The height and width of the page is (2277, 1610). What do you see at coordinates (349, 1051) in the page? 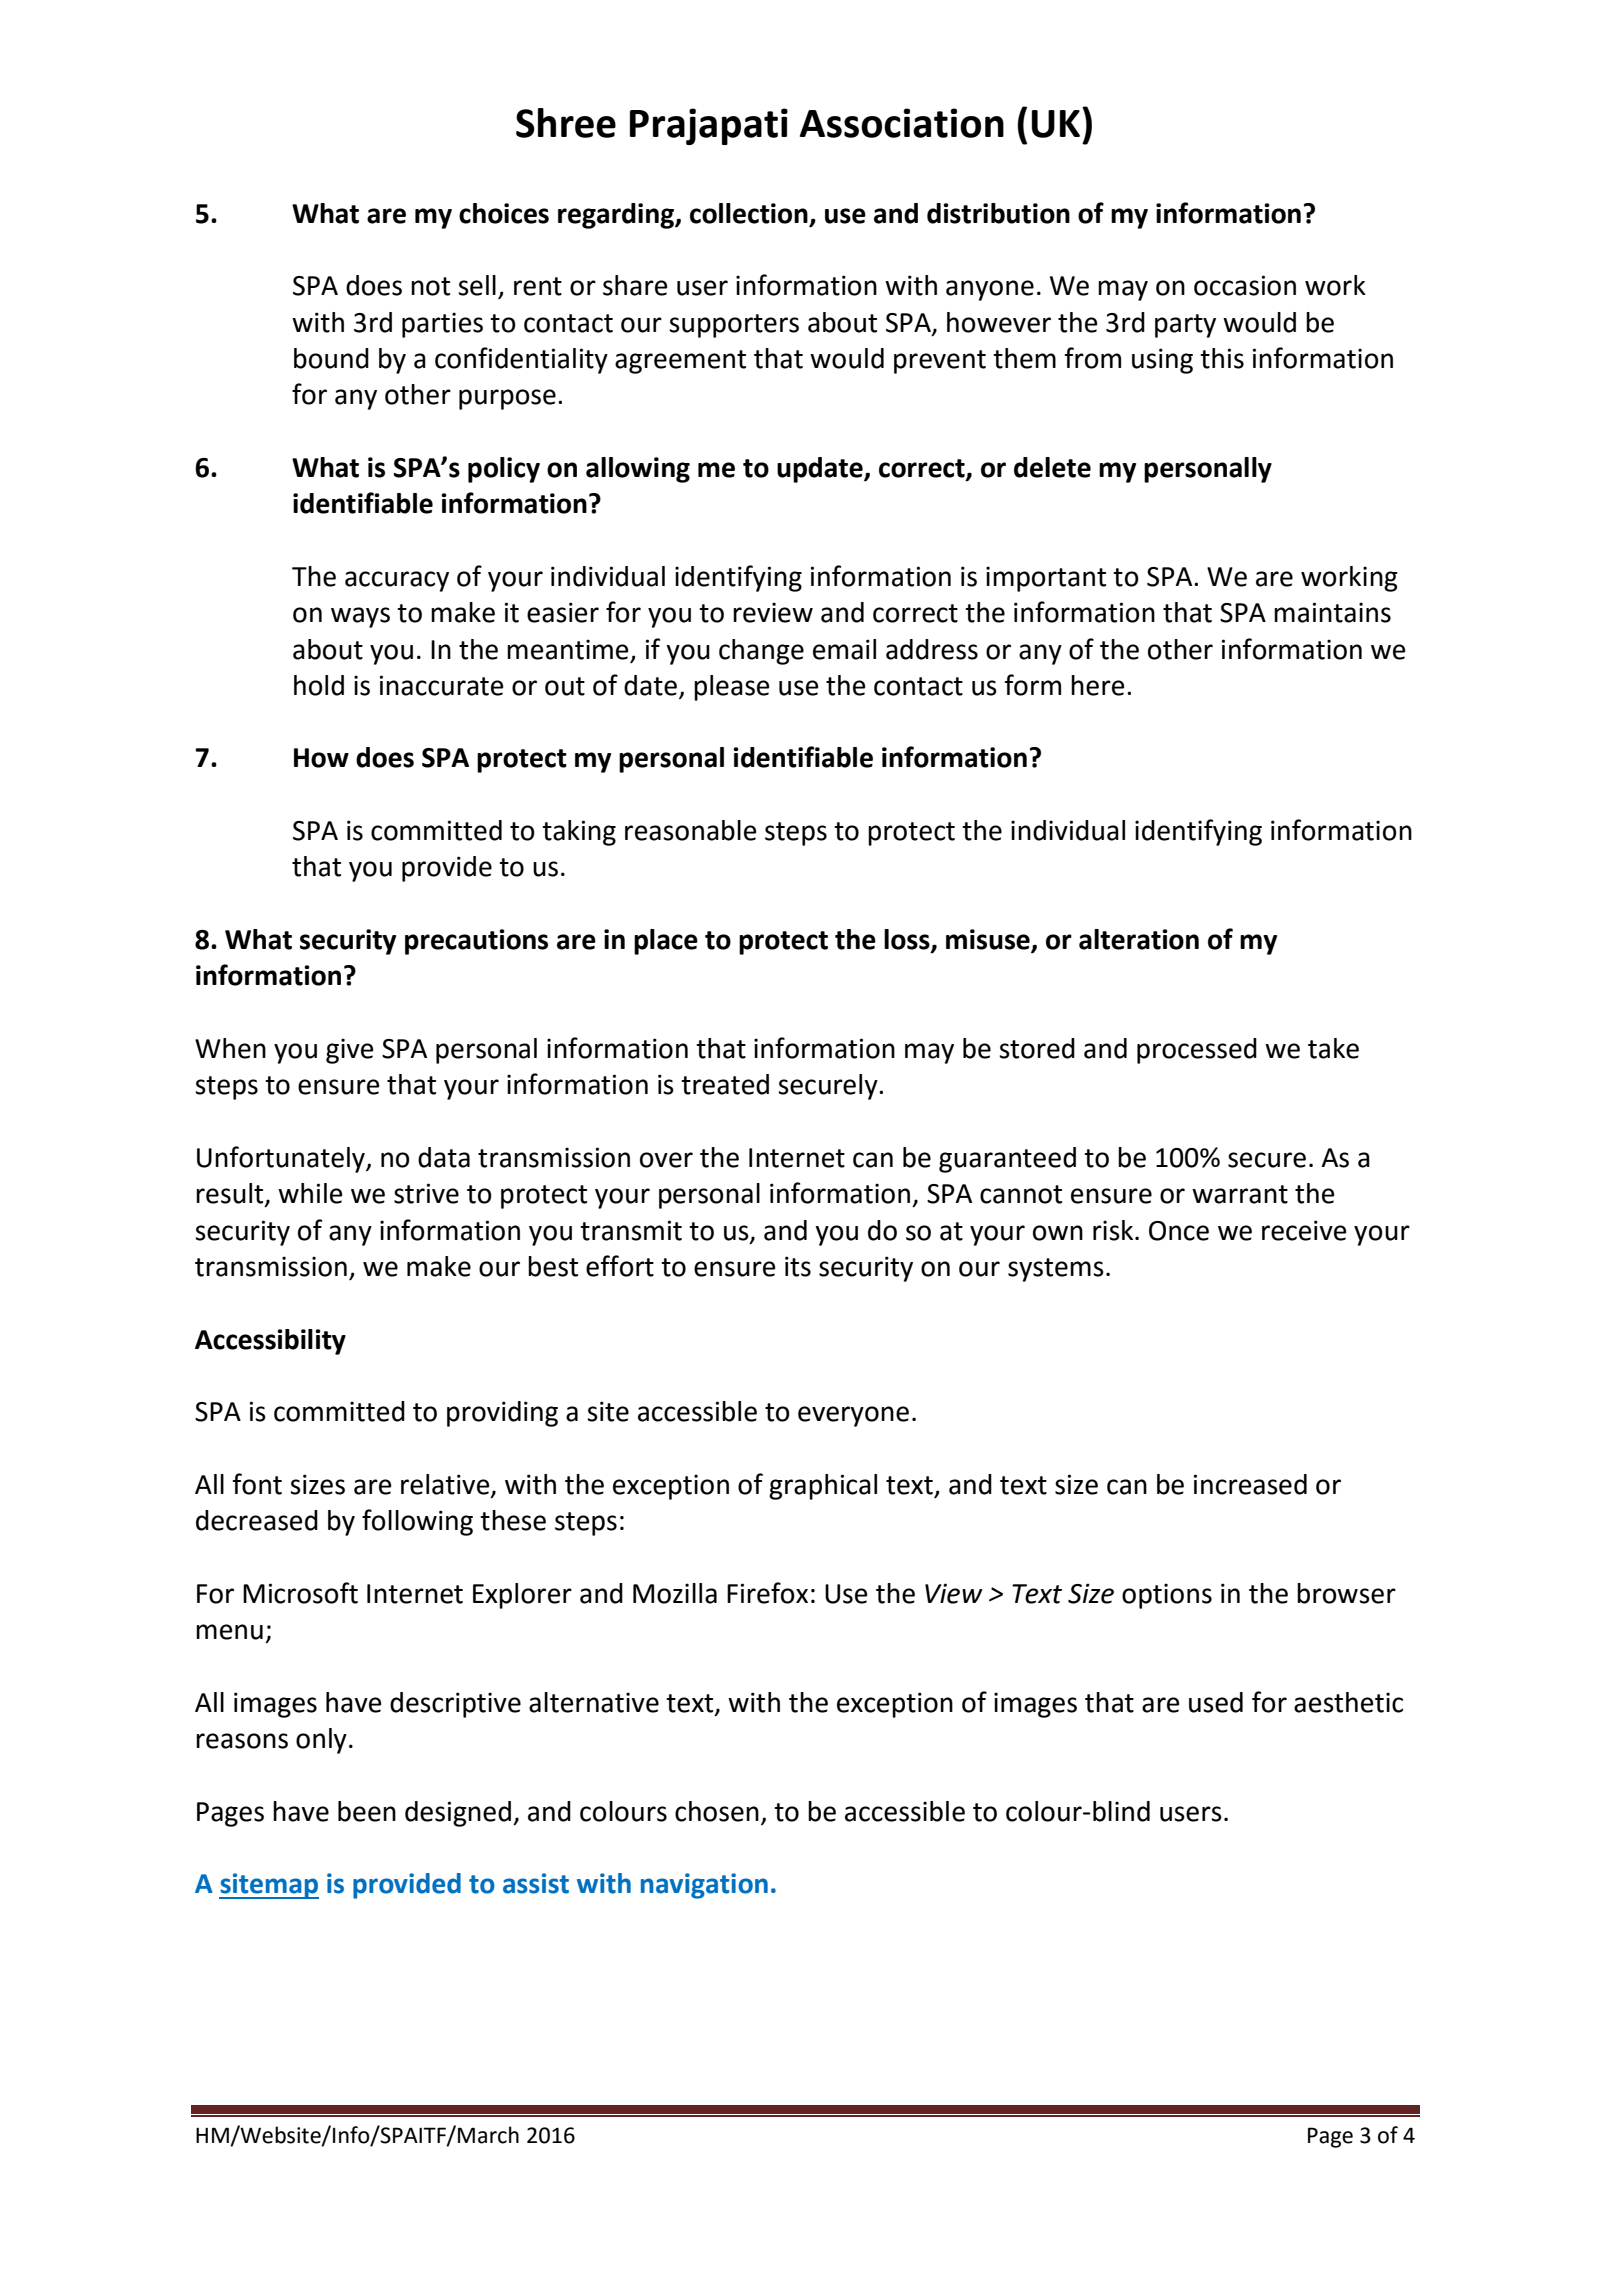
I see `give` at bounding box center [349, 1051].
